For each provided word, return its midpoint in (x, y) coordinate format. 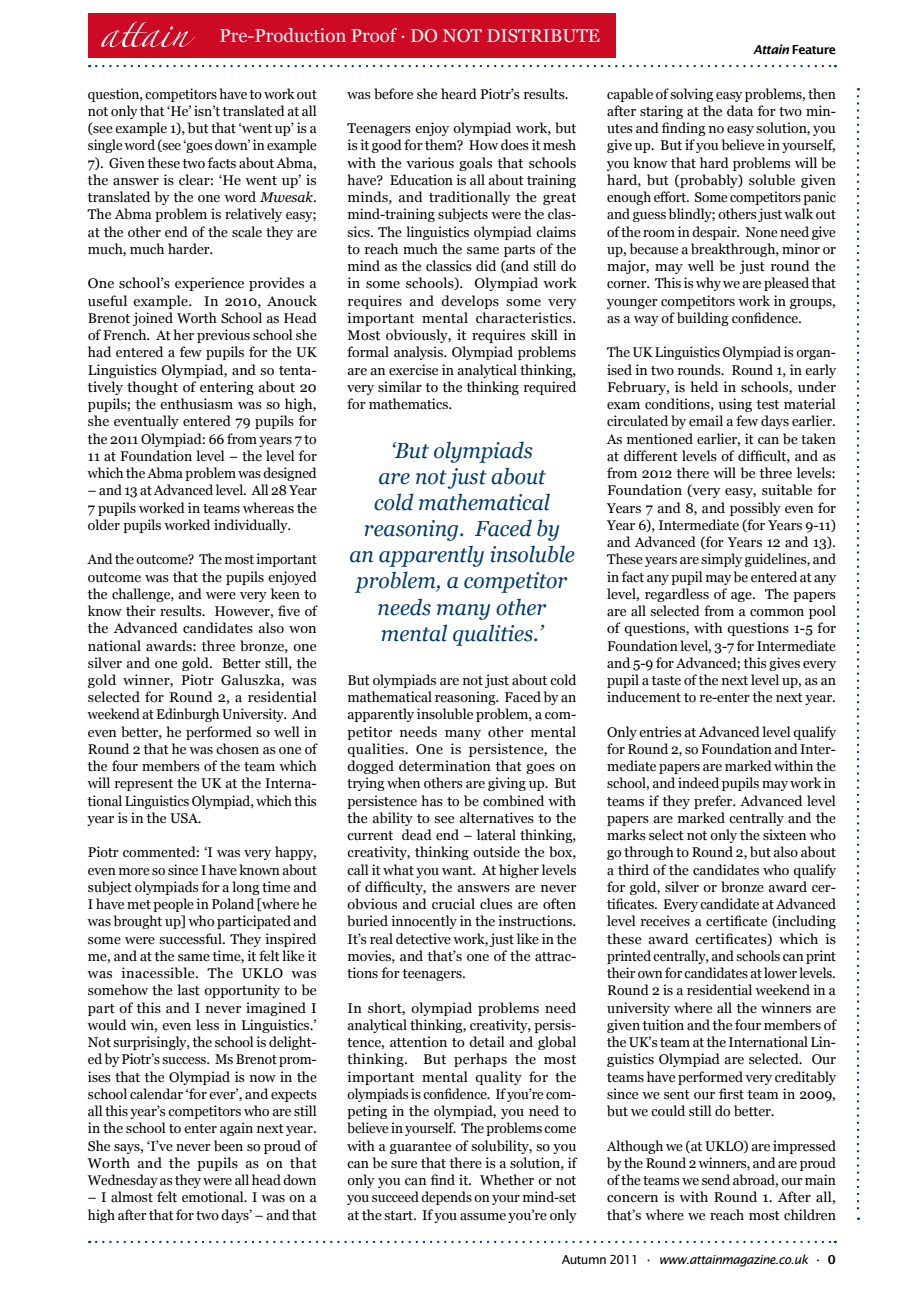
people (173, 905)
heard (459, 94)
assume (483, 1217)
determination (445, 766)
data (740, 111)
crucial (453, 904)
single (105, 146)
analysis (419, 353)
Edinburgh (187, 715)
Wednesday (122, 1181)
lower (780, 973)
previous (223, 336)
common (777, 613)
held (704, 387)
